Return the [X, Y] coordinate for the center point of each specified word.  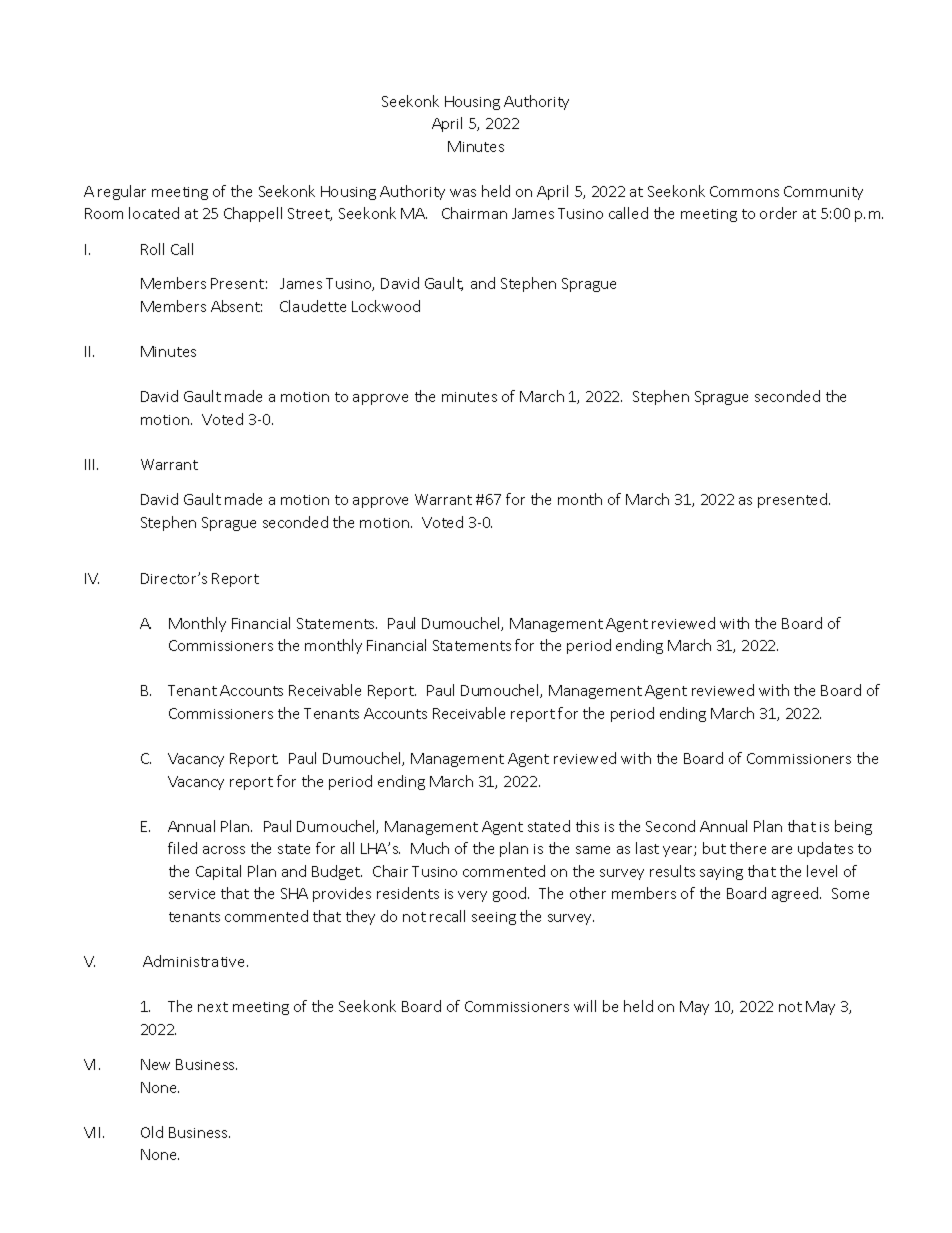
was [463, 193]
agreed [796, 894]
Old [152, 1132]
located [154, 213]
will [585, 1006]
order [778, 213]
